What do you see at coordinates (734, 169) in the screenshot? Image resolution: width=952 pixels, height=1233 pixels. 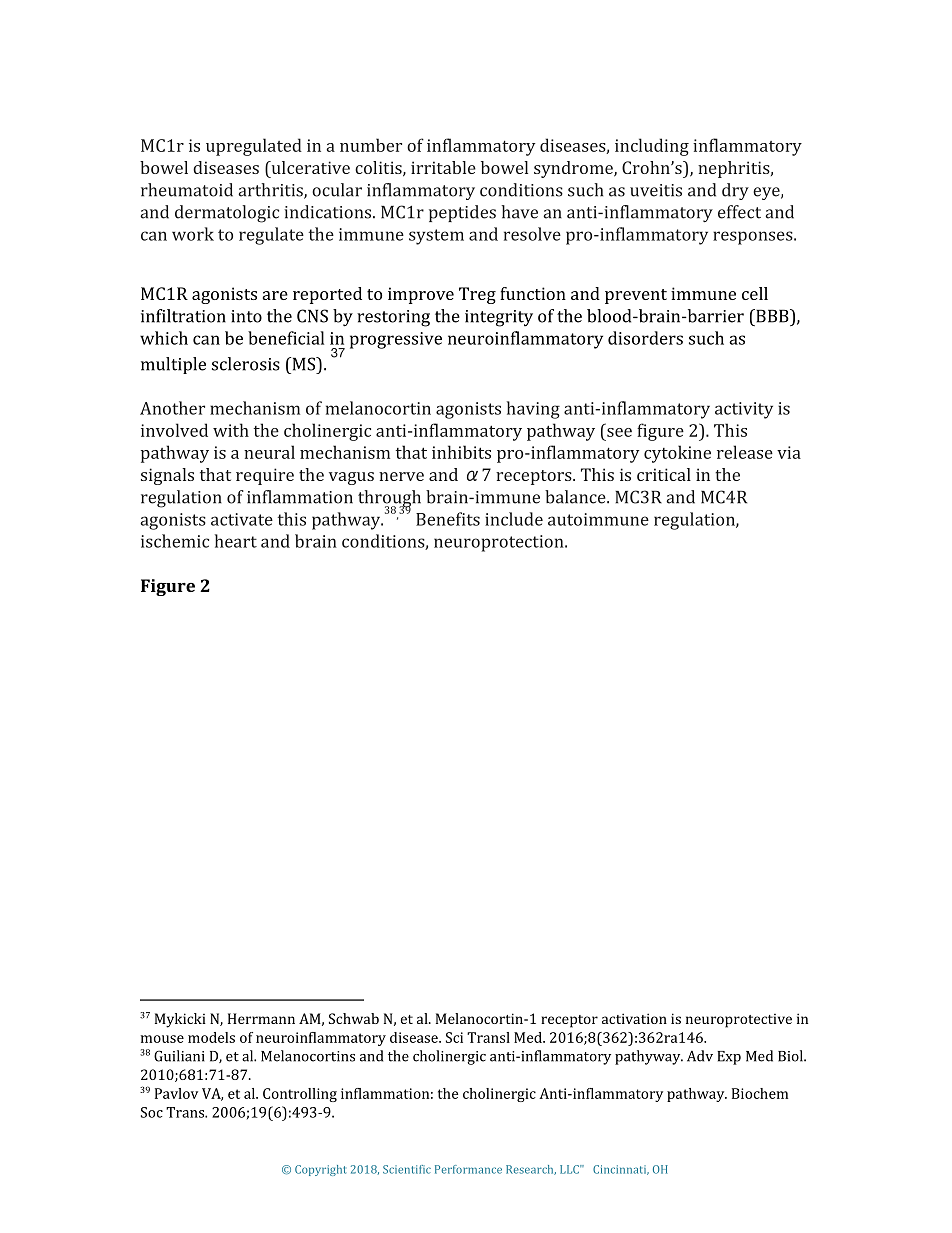 I see `nephritis` at bounding box center [734, 169].
